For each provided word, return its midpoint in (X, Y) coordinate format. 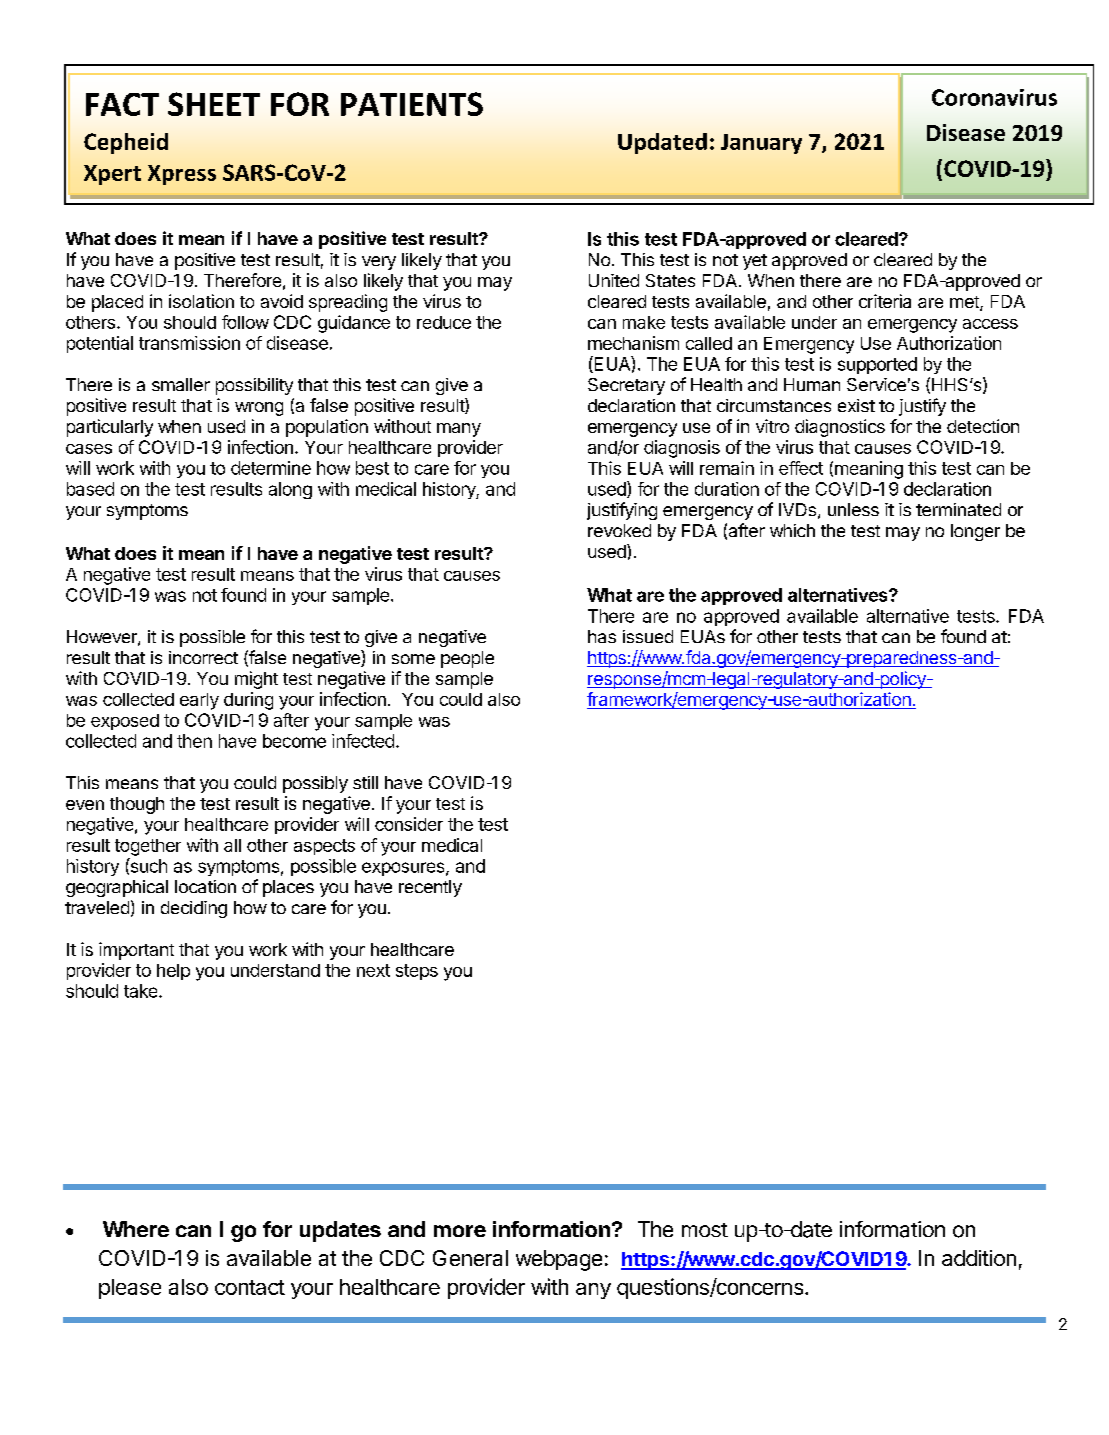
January (761, 144)
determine (271, 468)
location (205, 886)
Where (136, 1229)
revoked (619, 530)
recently (430, 888)
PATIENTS (412, 104)
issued (648, 636)
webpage (559, 1260)
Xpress (182, 175)
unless (853, 509)
